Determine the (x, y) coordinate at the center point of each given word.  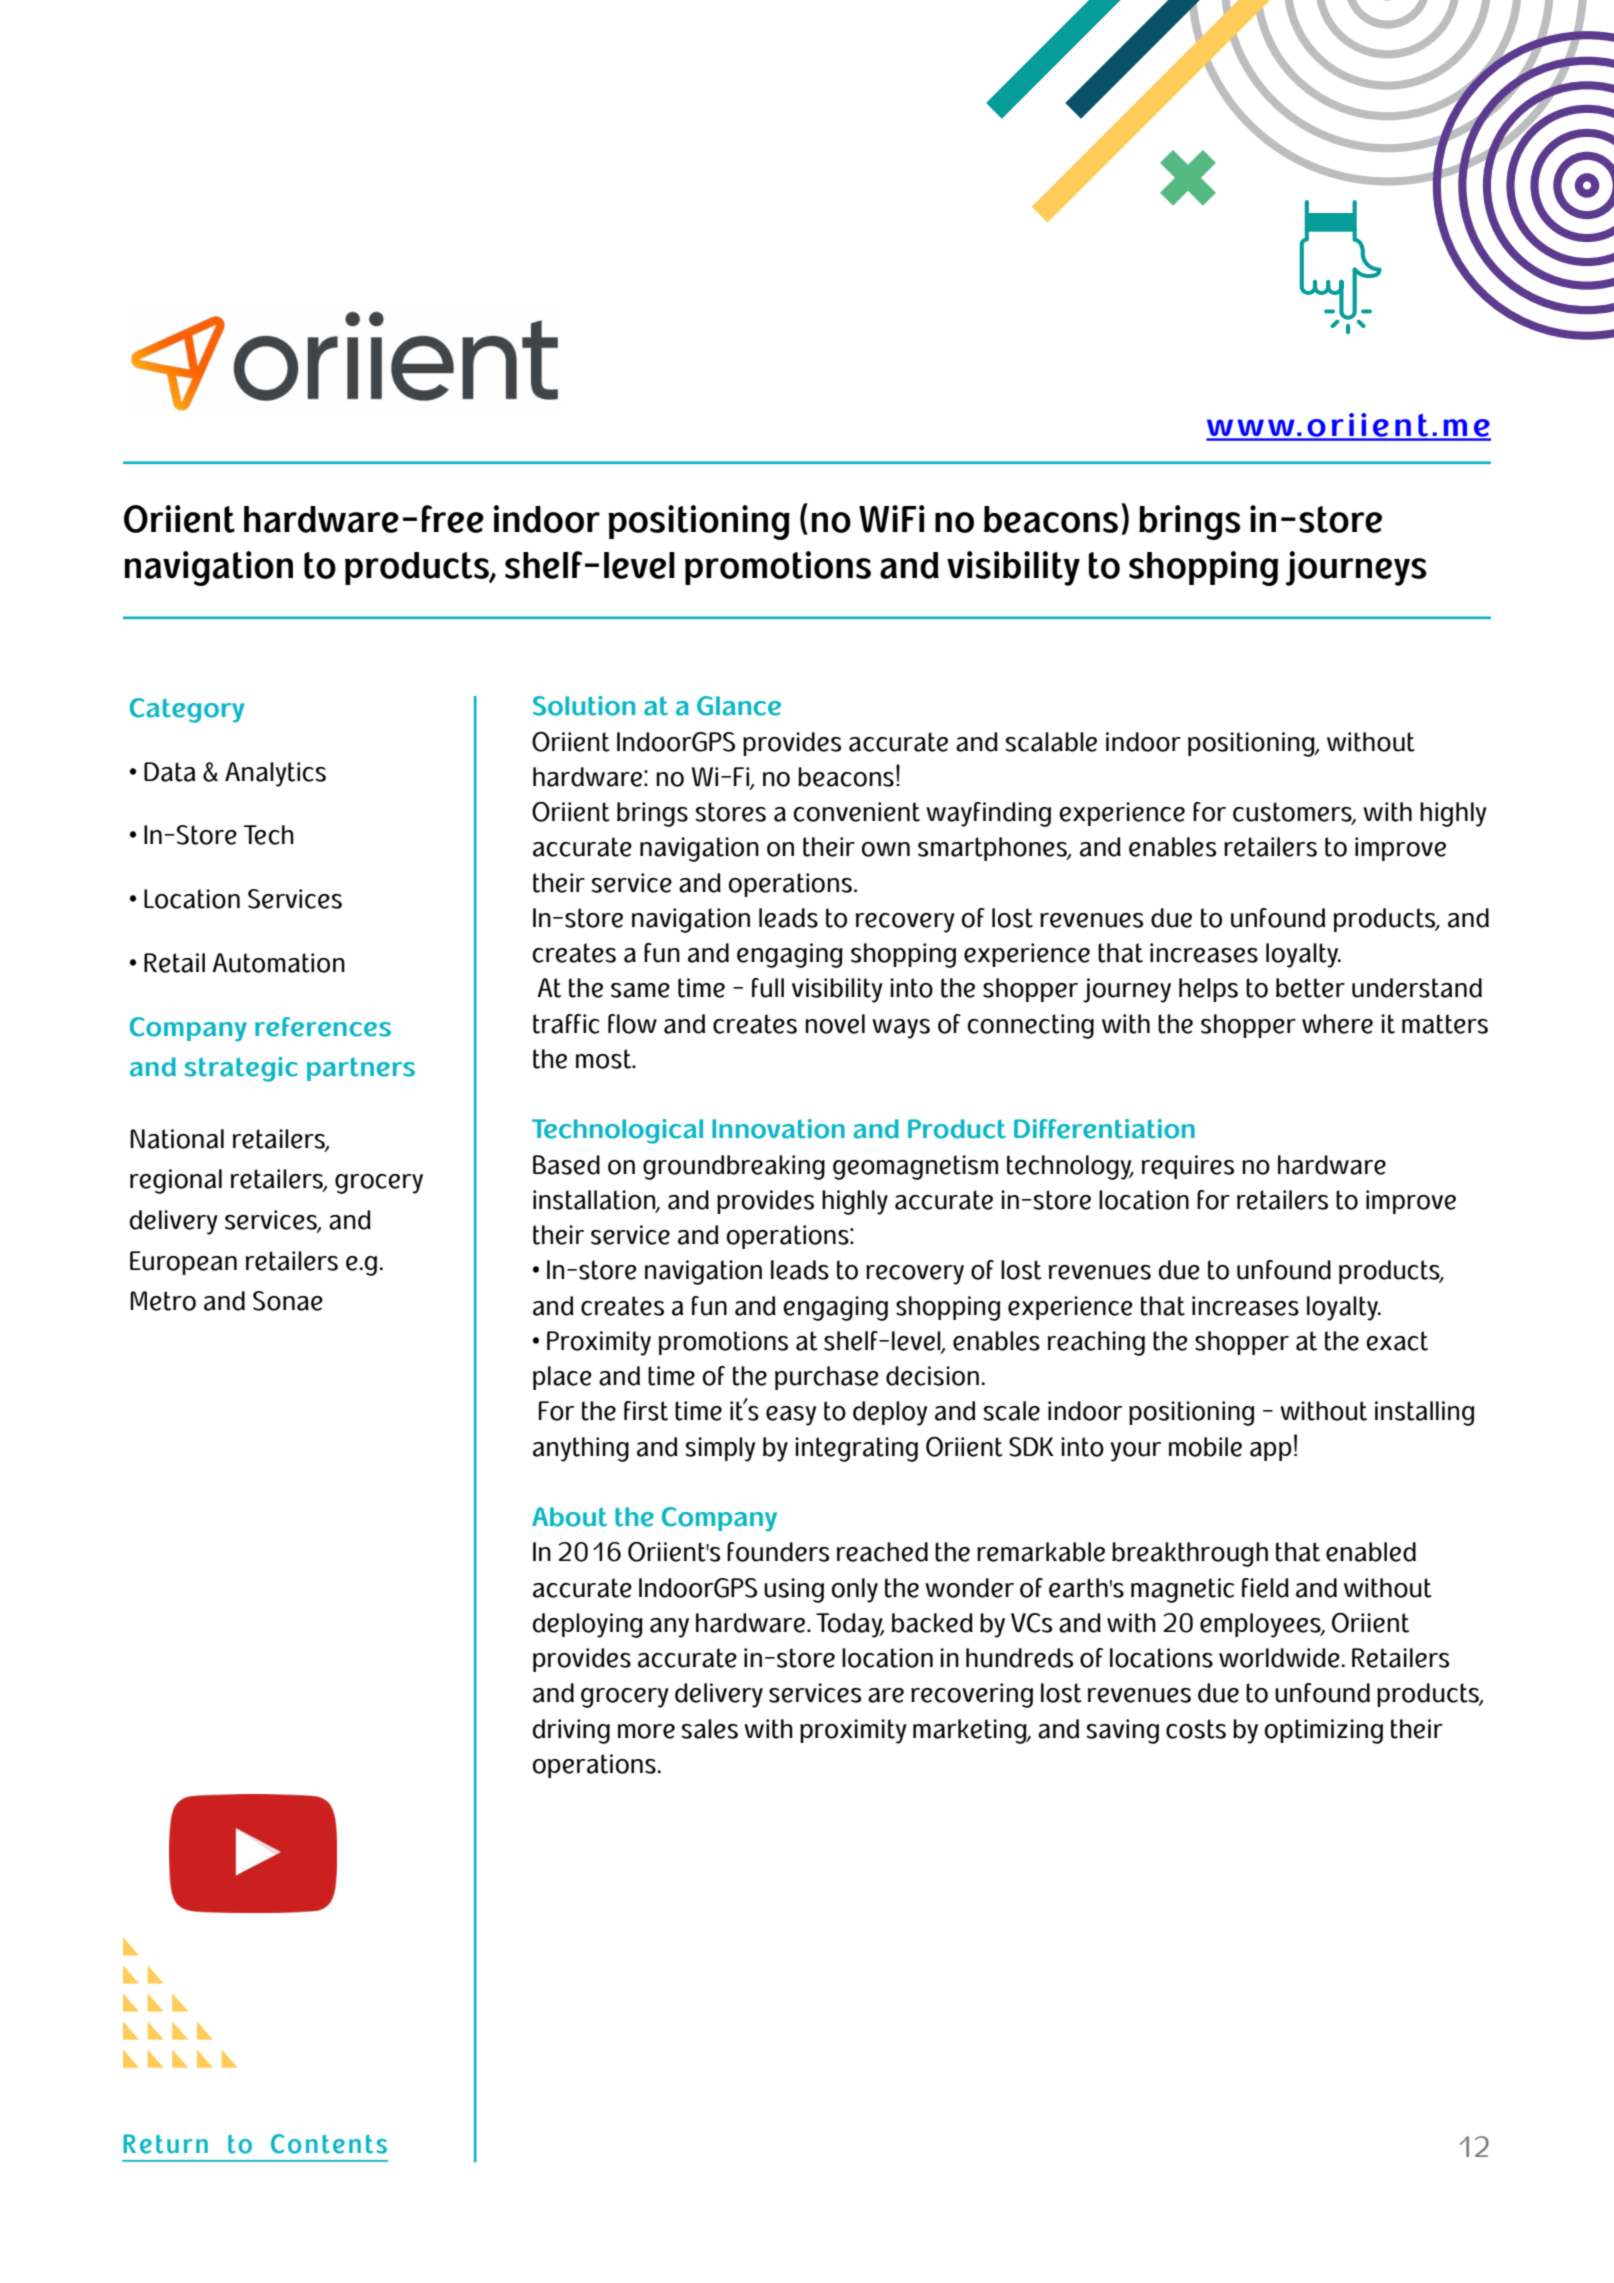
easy (791, 1416)
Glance (739, 706)
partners (361, 1069)
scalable (1051, 742)
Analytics (275, 774)
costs (1196, 1729)
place (562, 1378)
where (1337, 1024)
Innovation (778, 1129)
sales (709, 1729)
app (1271, 1451)
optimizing (1324, 1731)
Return (165, 2144)
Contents (329, 2144)
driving (571, 1731)
